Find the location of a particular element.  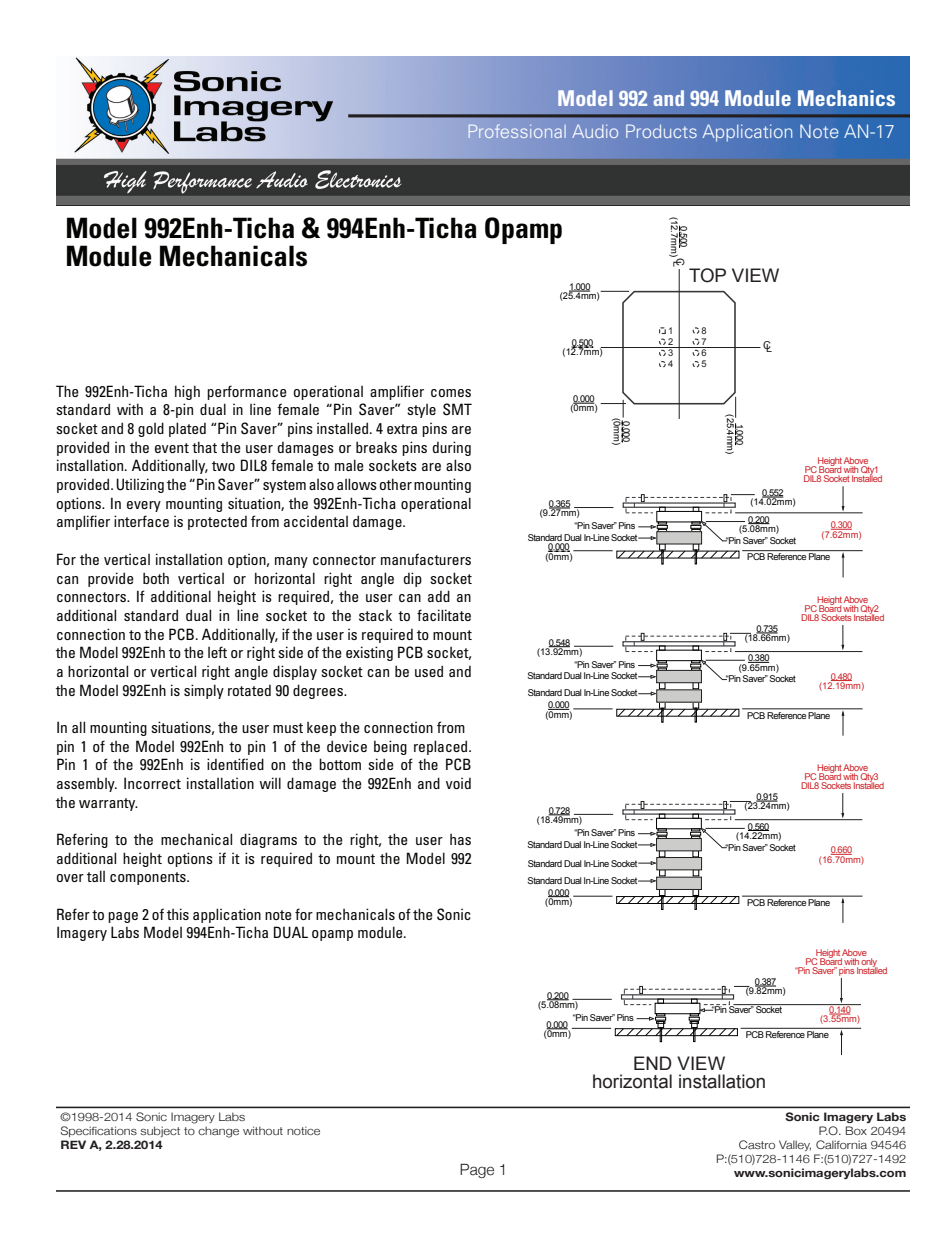

END is located at coordinates (653, 1063).
